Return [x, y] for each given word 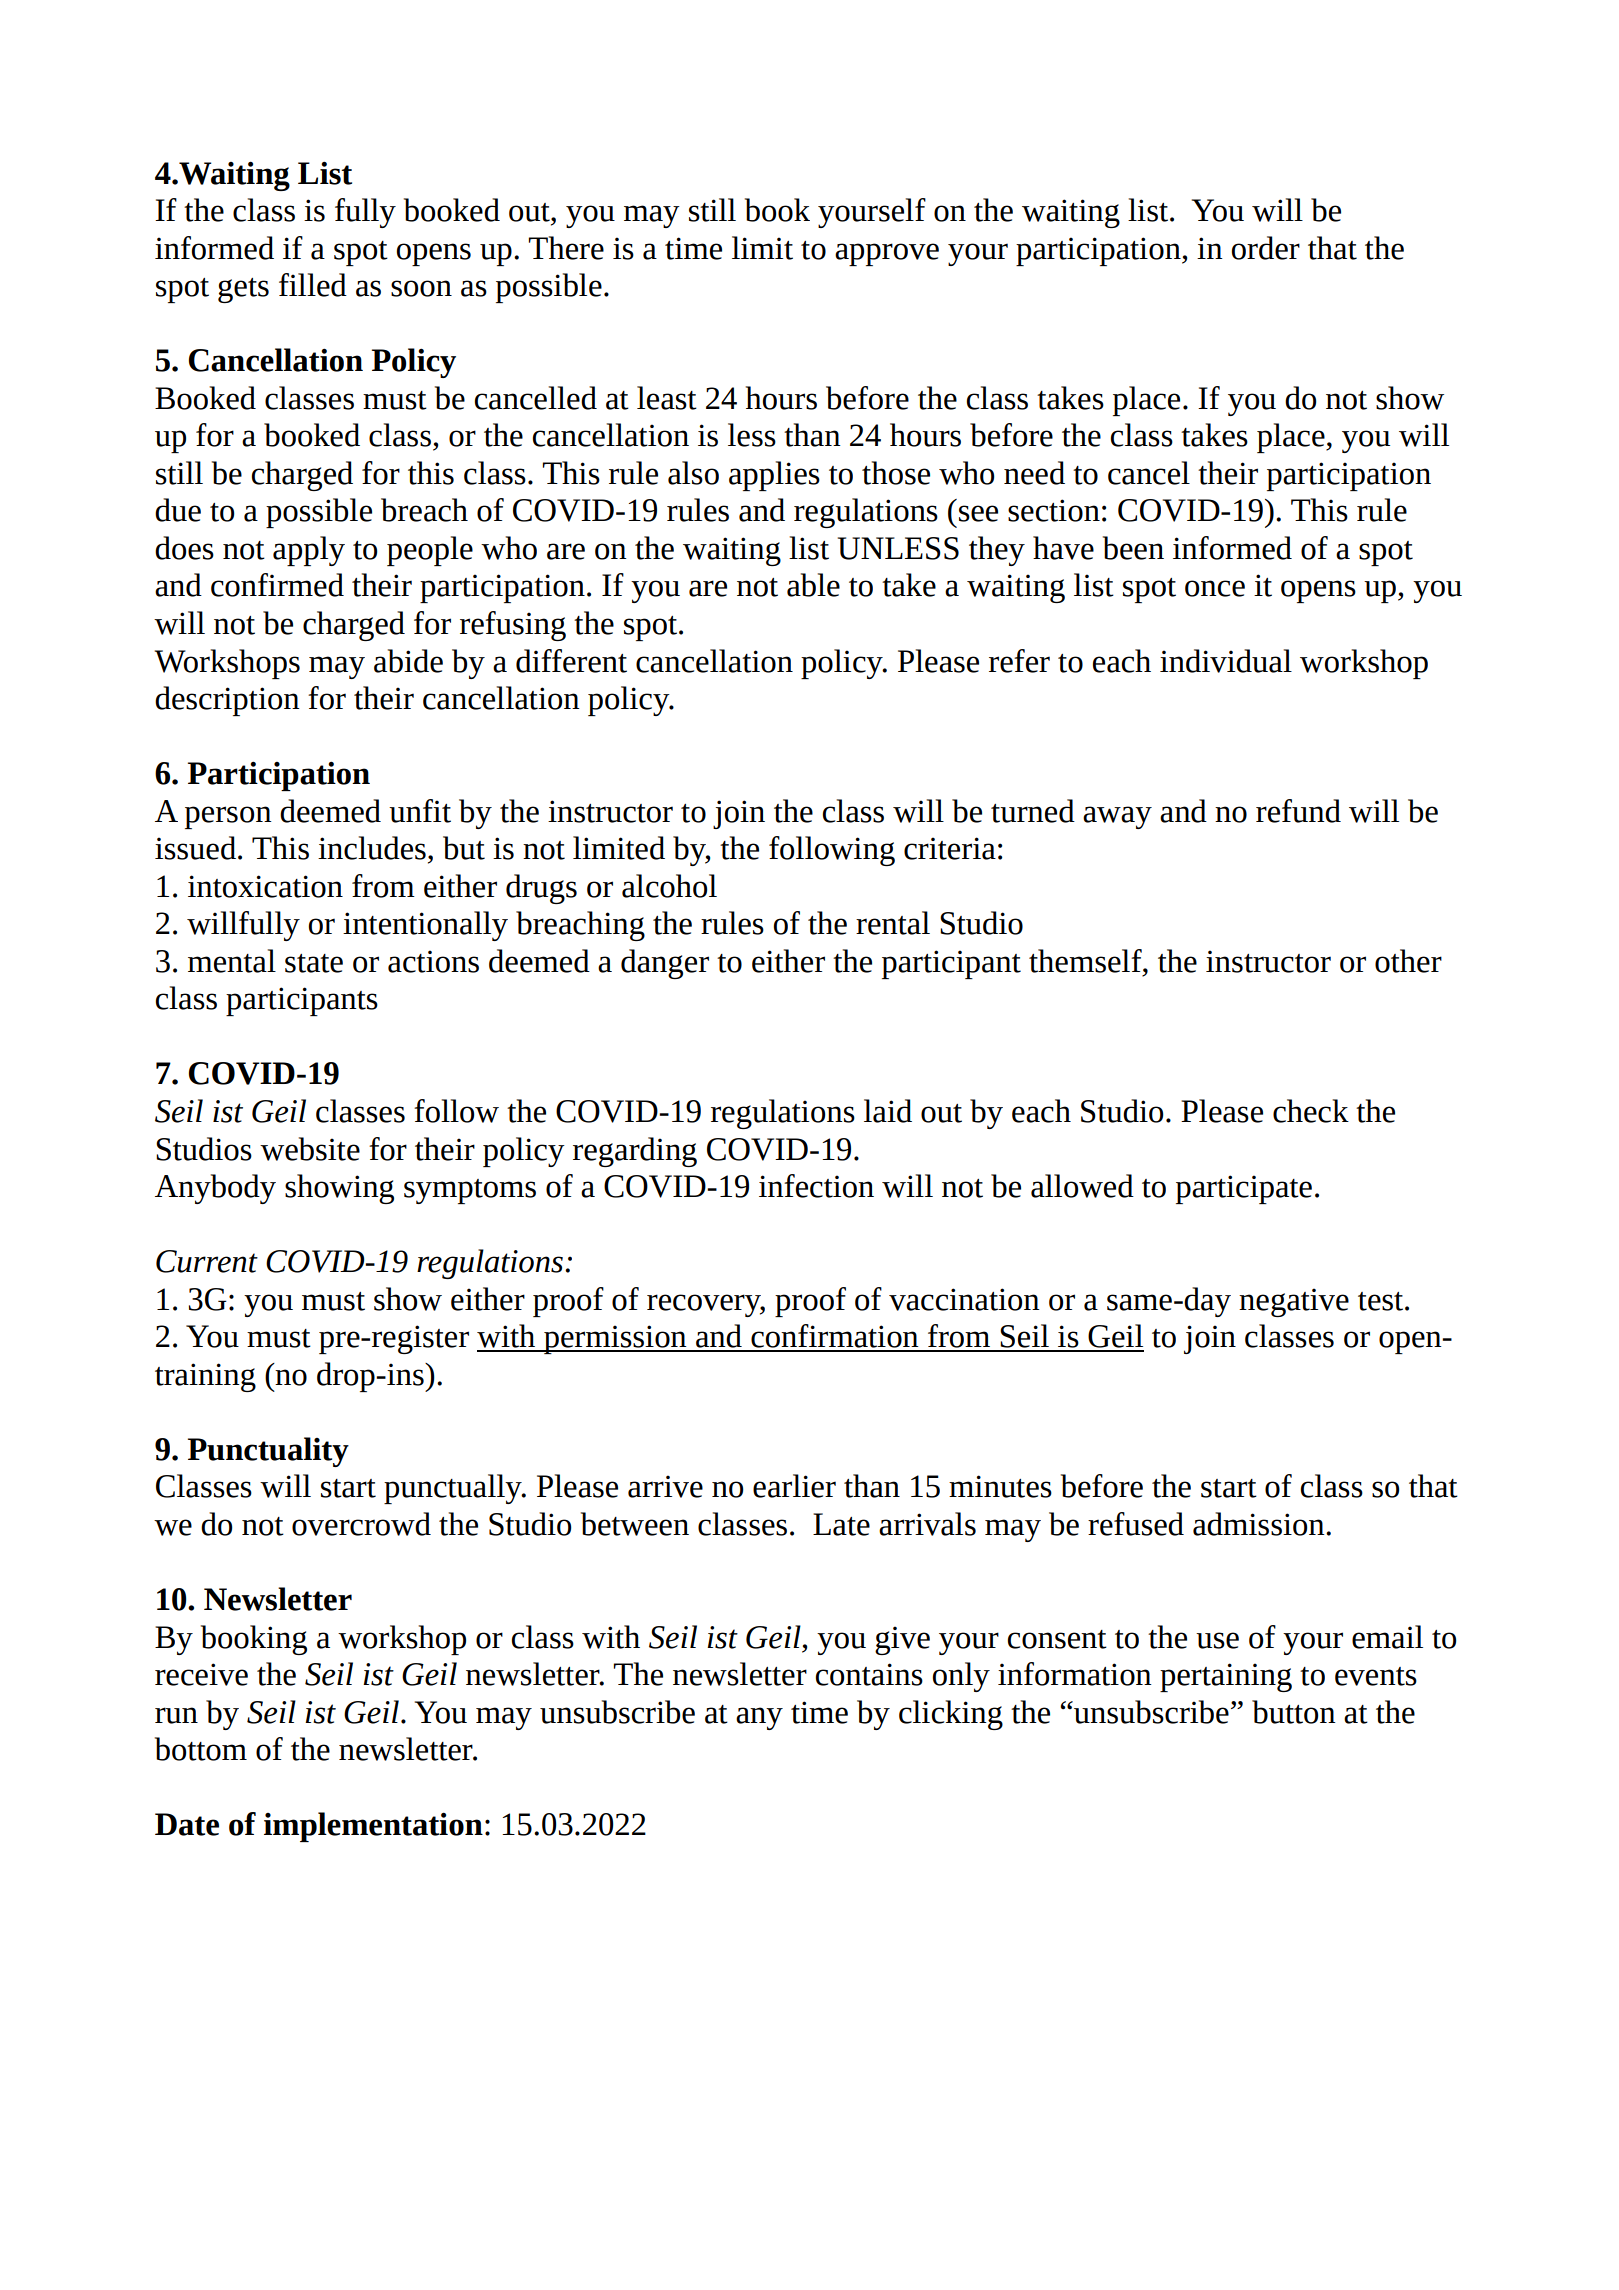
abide [408, 661]
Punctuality [268, 1452]
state [314, 963]
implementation [373, 1827]
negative [1294, 1302]
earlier [794, 1486]
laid [888, 1111]
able [813, 585]
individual [1226, 661]
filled [313, 285]
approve [887, 254]
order [1265, 248]
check [1311, 1111]
